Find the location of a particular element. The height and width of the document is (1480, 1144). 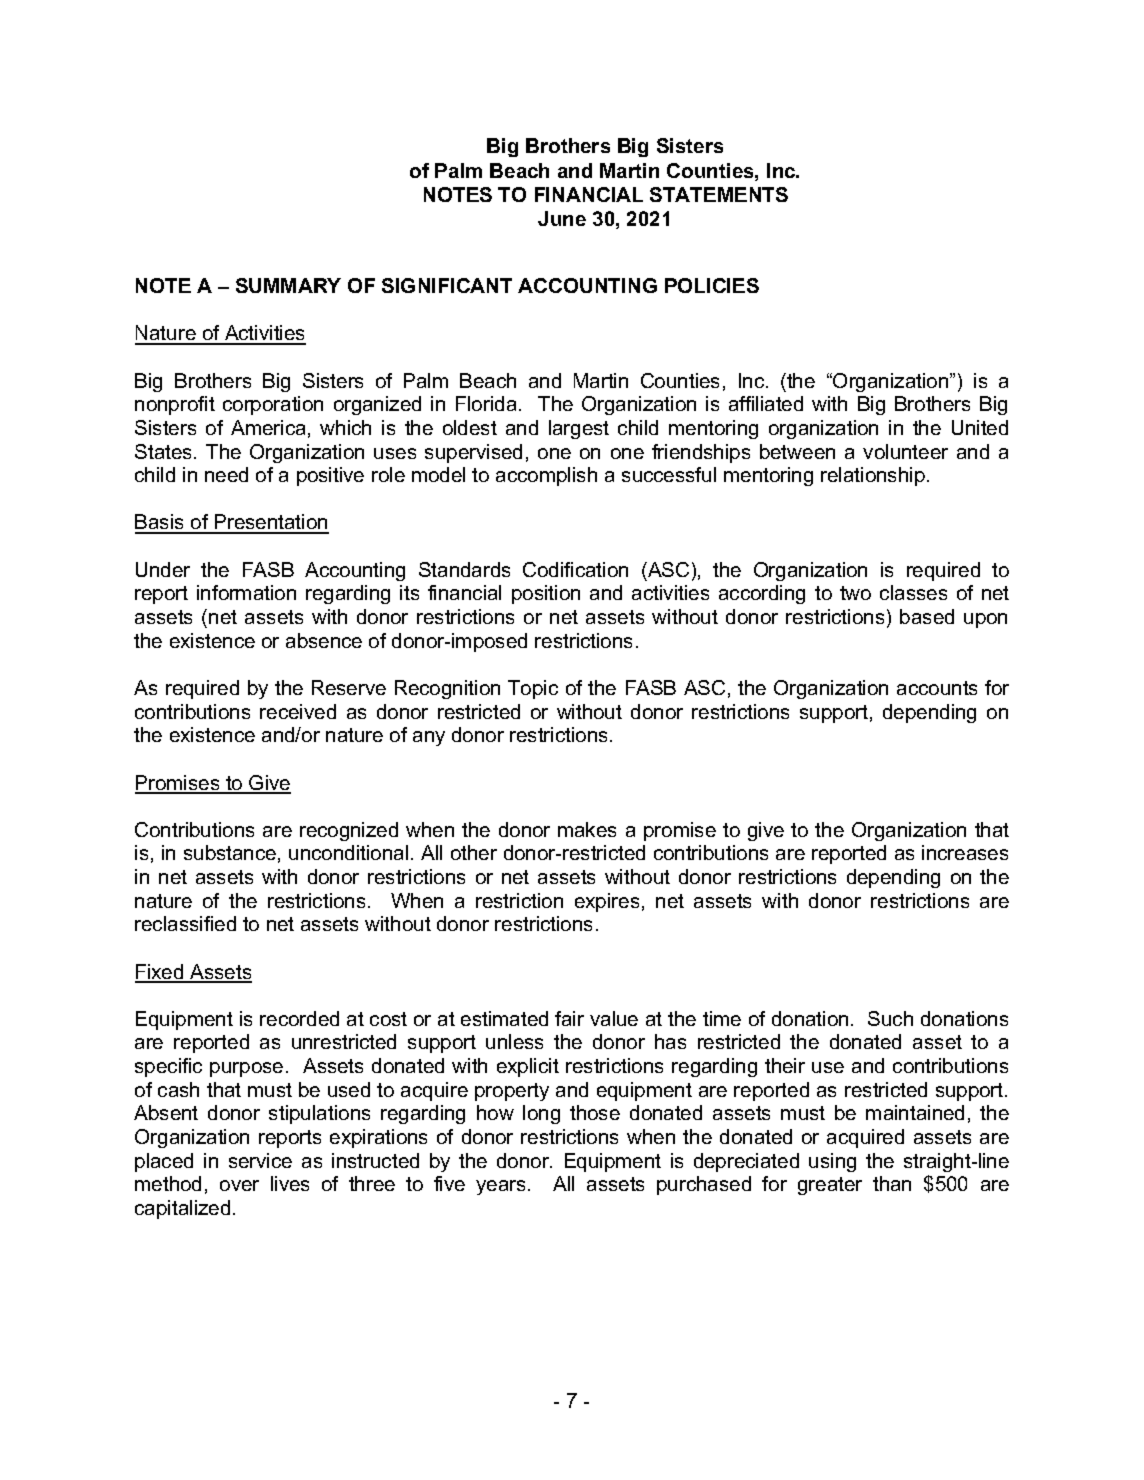

largest is located at coordinates (579, 429).
